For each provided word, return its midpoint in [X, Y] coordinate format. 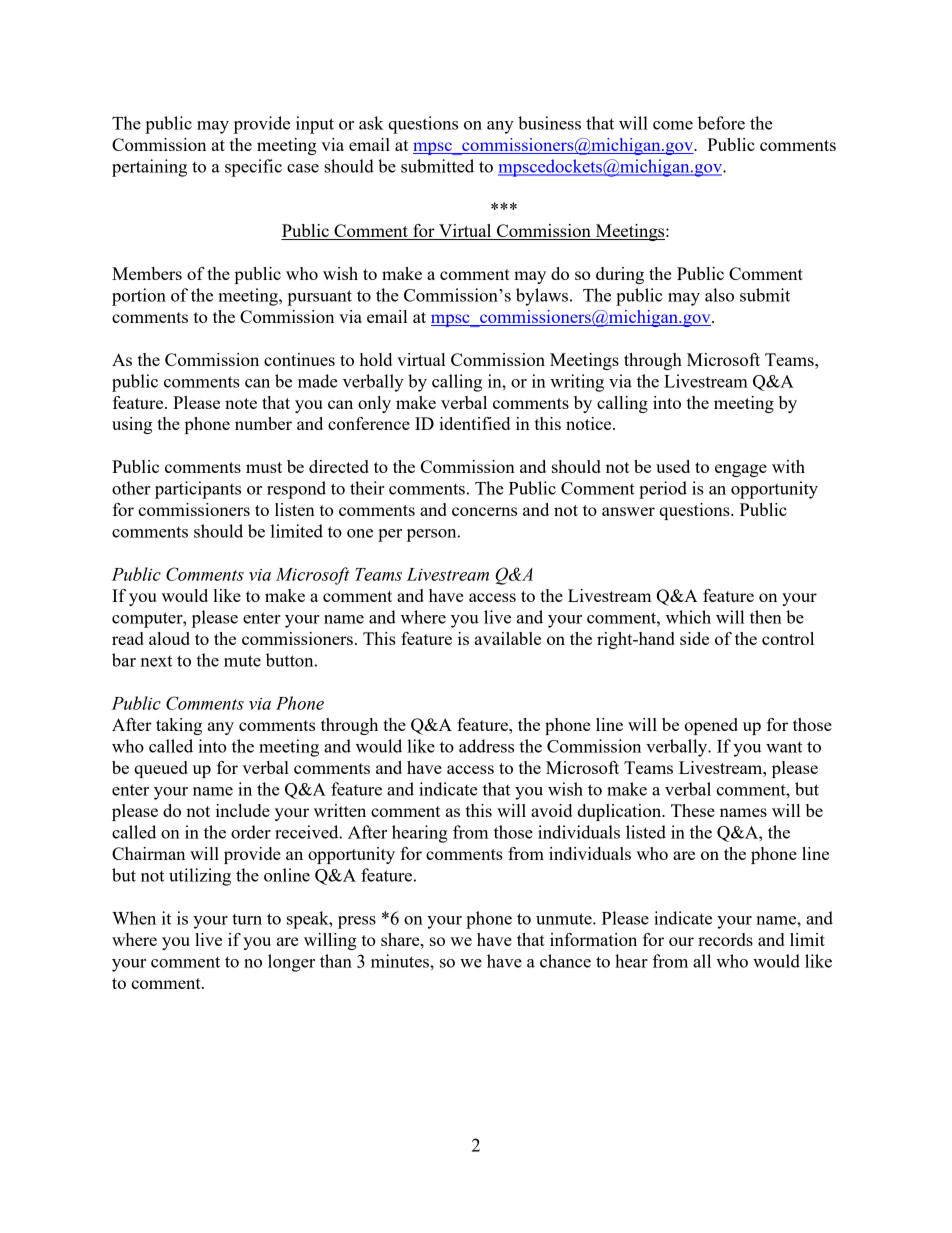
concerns [484, 511]
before [721, 123]
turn [247, 919]
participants [198, 490]
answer [628, 511]
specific [253, 168]
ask [371, 123]
